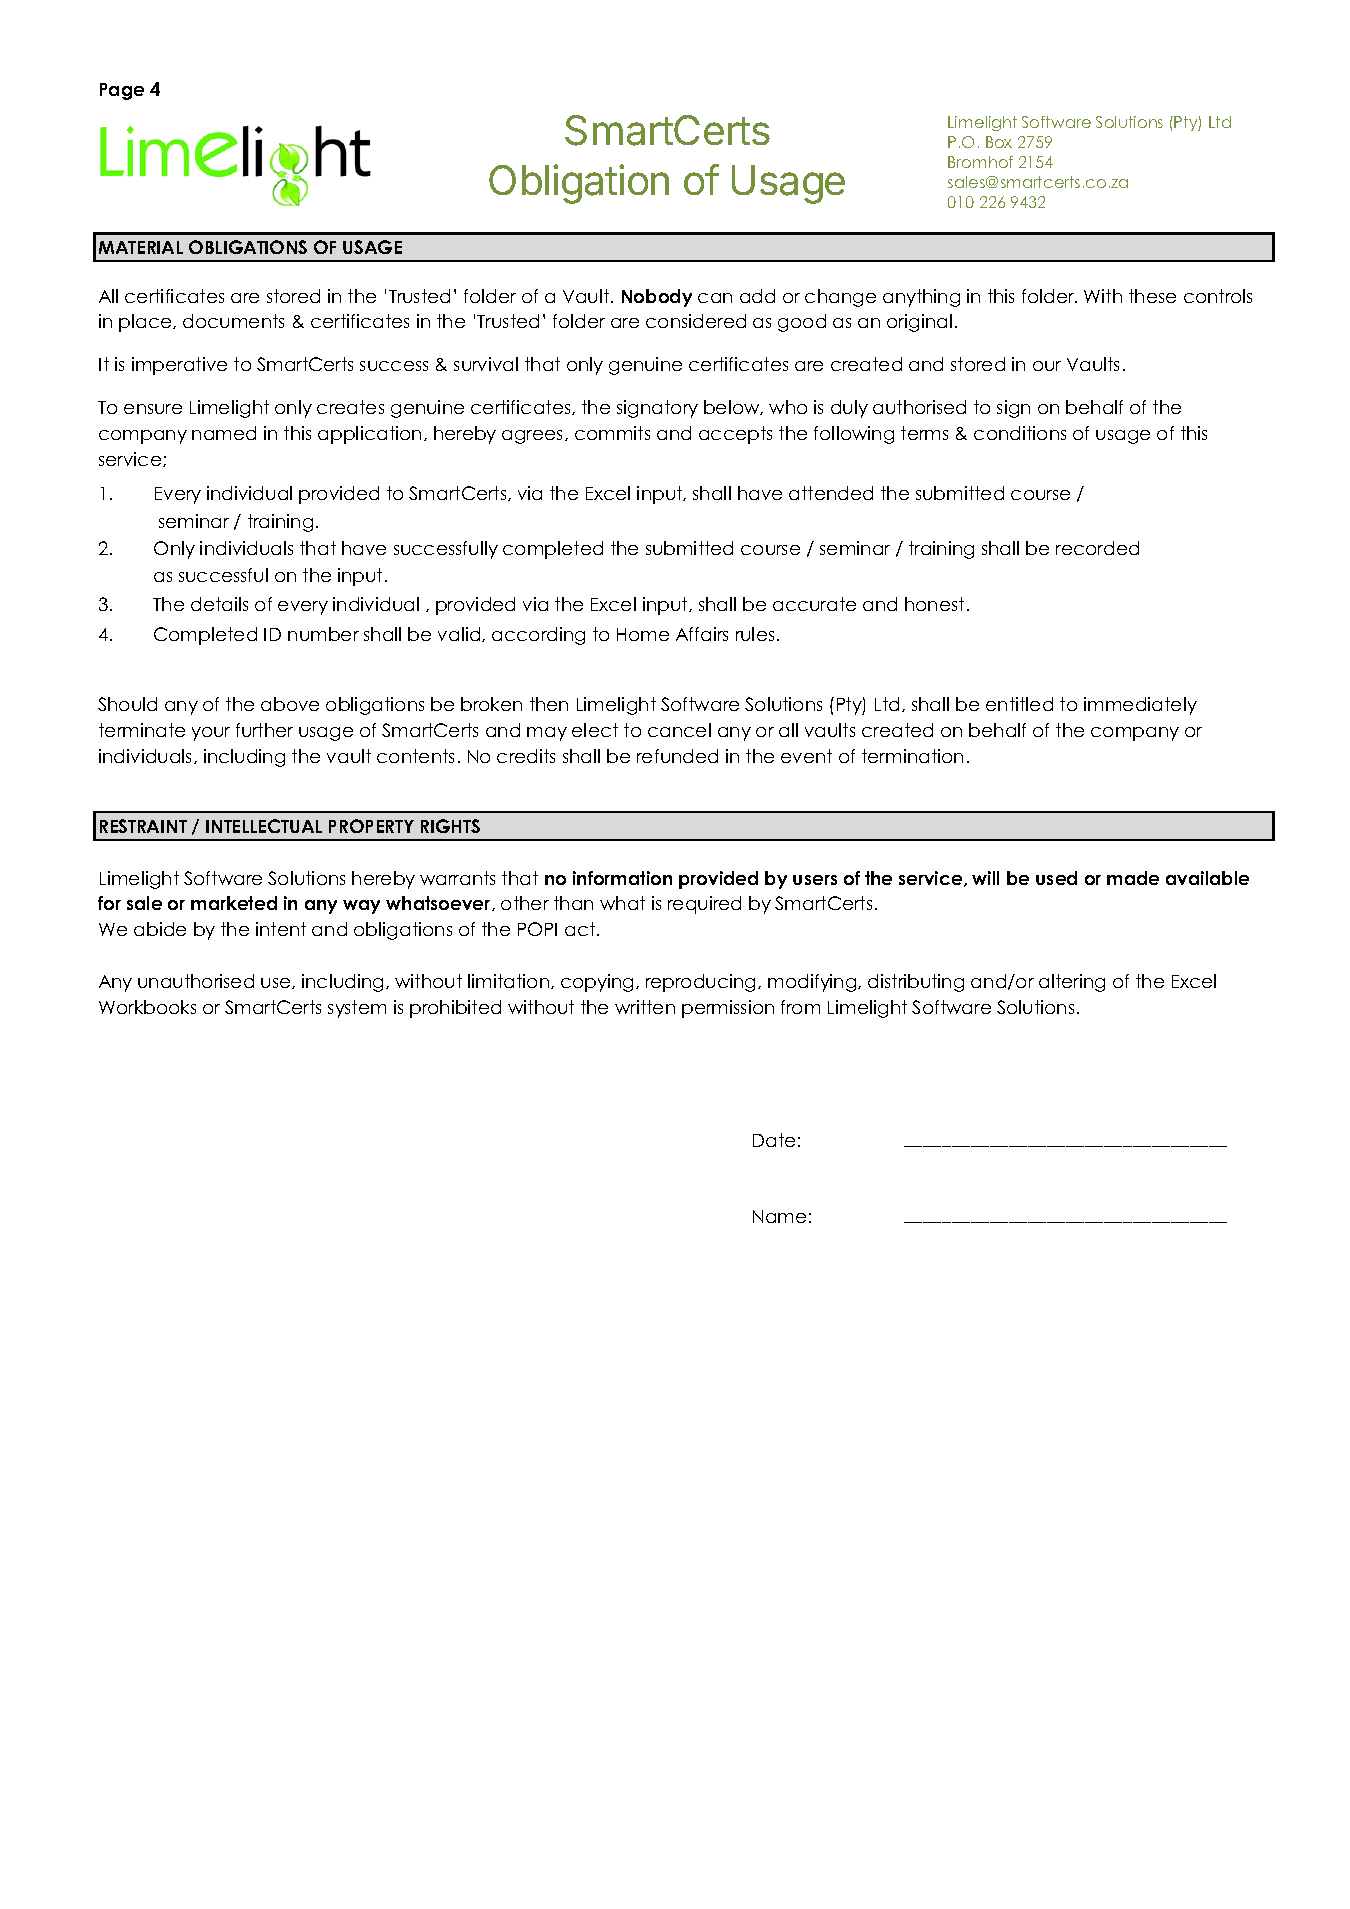  What do you see at coordinates (999, 142) in the screenshot?
I see `Box` at bounding box center [999, 142].
